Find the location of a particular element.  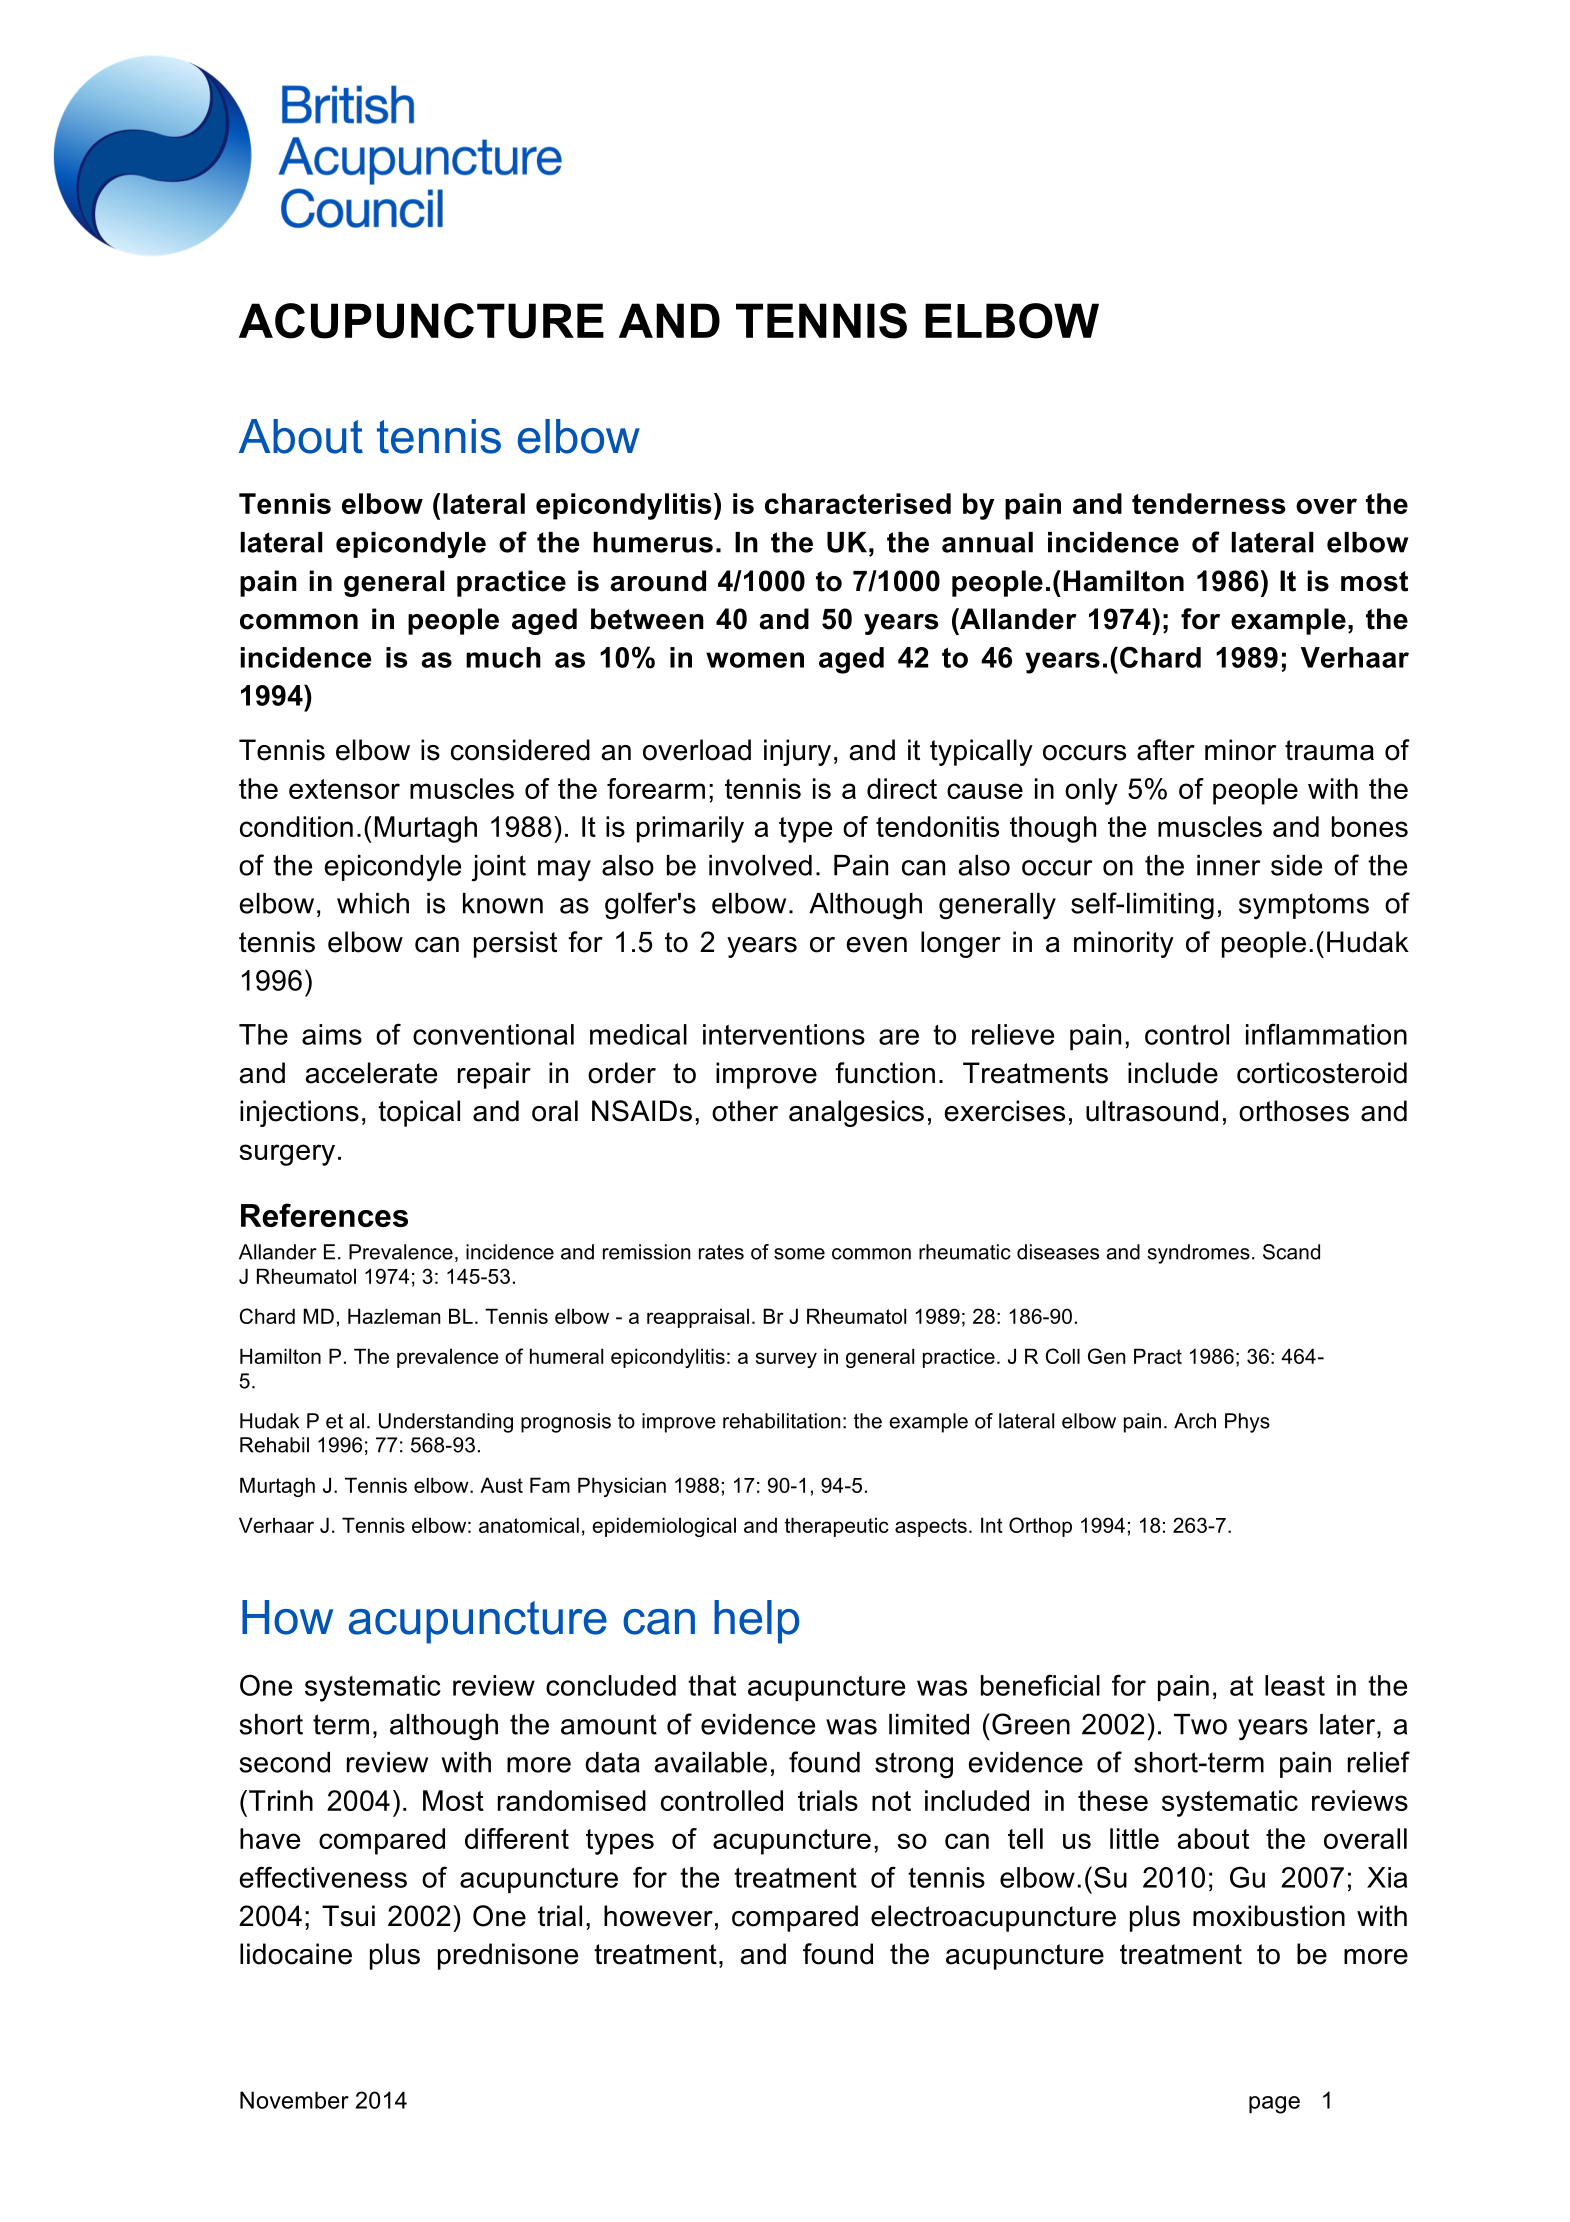

symptoms is located at coordinates (1304, 906).
